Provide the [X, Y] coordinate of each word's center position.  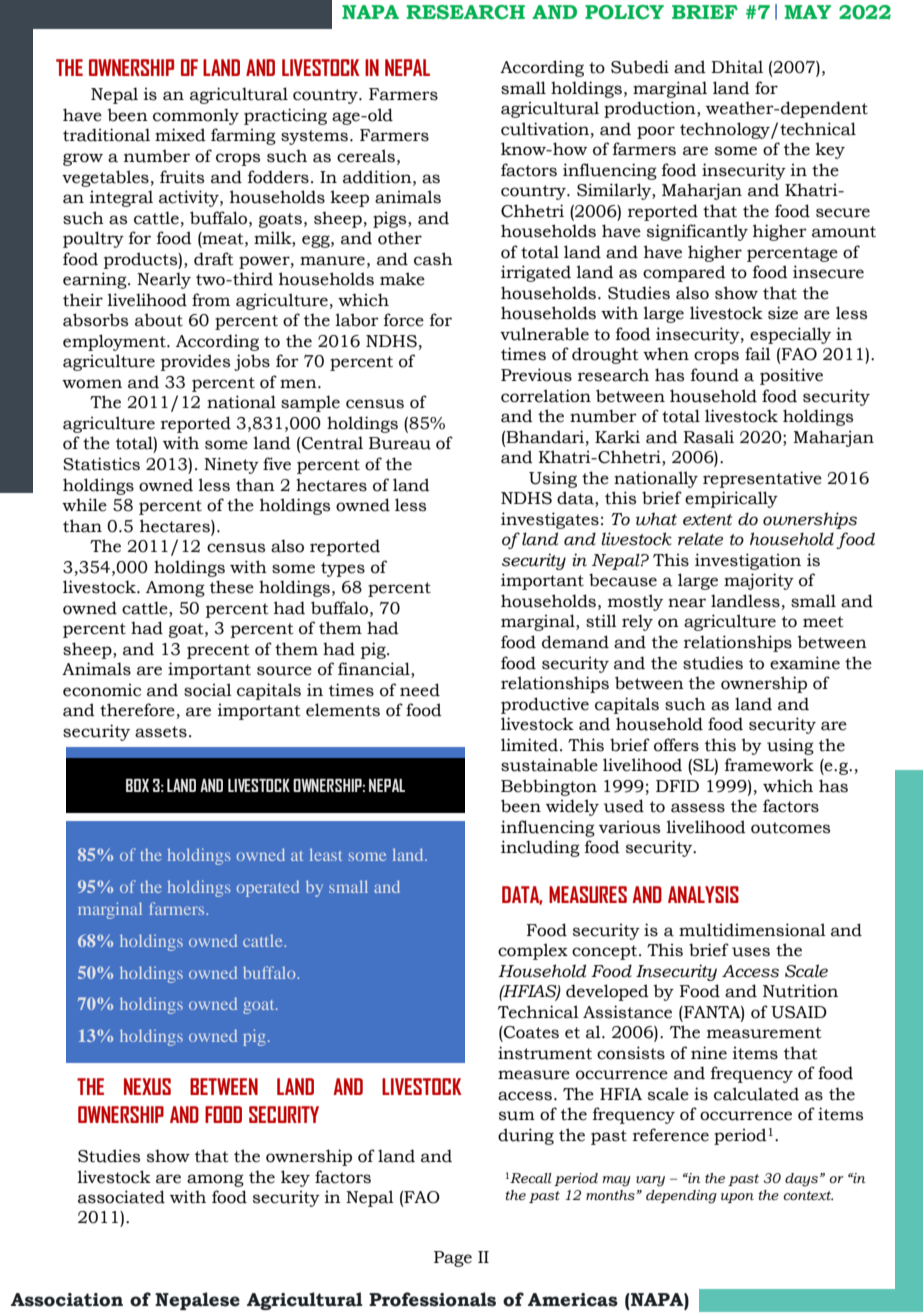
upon [737, 1198]
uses [751, 952]
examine [805, 663]
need [420, 690]
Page [453, 1259]
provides [195, 362]
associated [121, 1197]
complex [533, 951]
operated [268, 888]
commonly [196, 116]
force [404, 320]
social [208, 690]
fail [758, 354]
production [651, 109]
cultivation [545, 129]
